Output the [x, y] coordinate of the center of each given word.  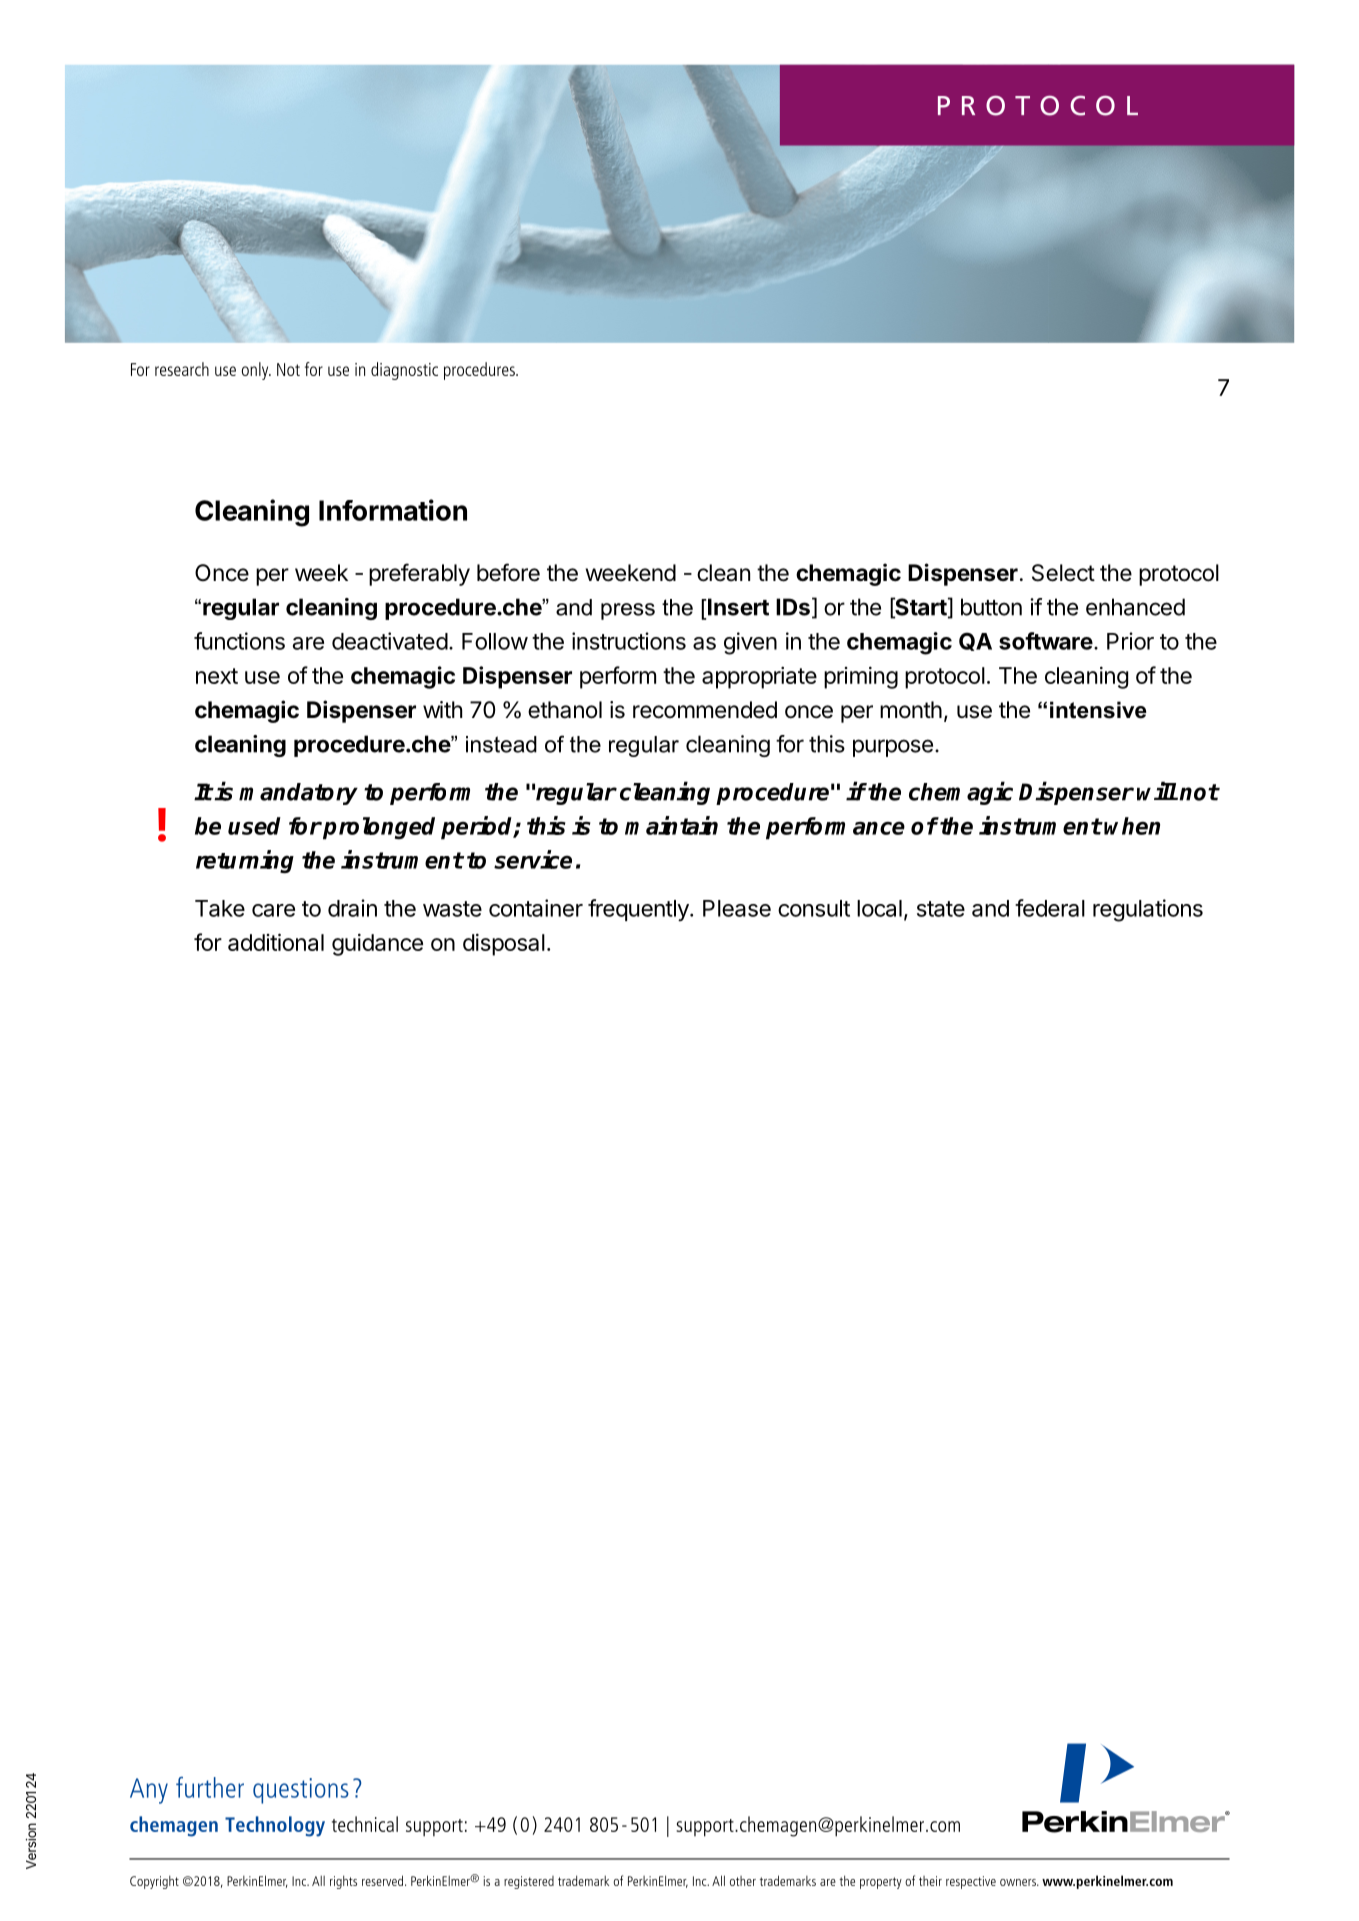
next [217, 676]
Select [1063, 573]
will [1157, 791]
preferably [419, 574]
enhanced [1135, 607]
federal [1050, 908]
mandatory [298, 794]
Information [393, 510]
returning [245, 861]
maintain [671, 825]
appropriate [759, 677]
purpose [893, 748]
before [508, 572]
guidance [377, 944]
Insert [737, 607]
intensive [1098, 710]
